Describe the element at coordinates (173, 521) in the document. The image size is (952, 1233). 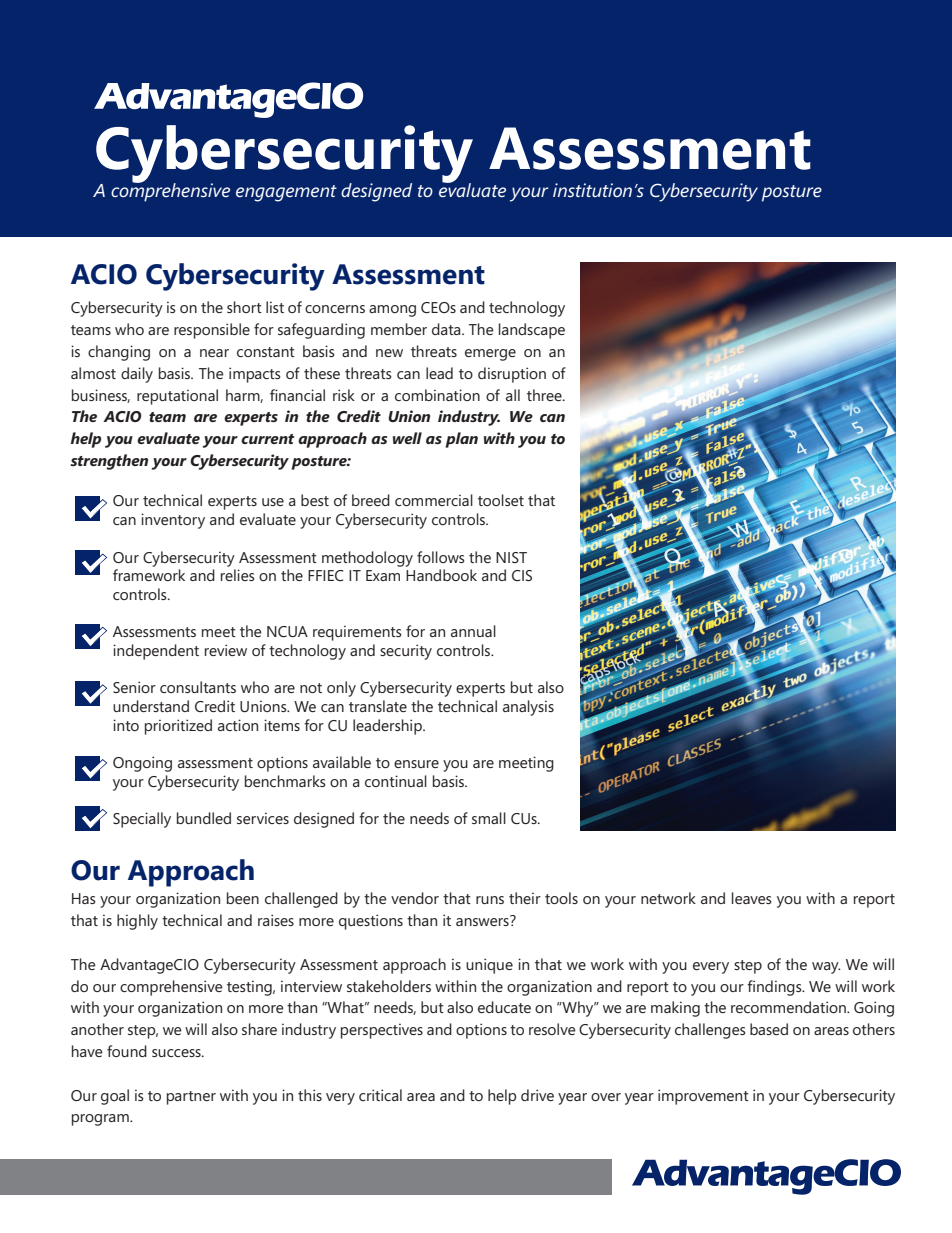
I see `inventory` at that location.
